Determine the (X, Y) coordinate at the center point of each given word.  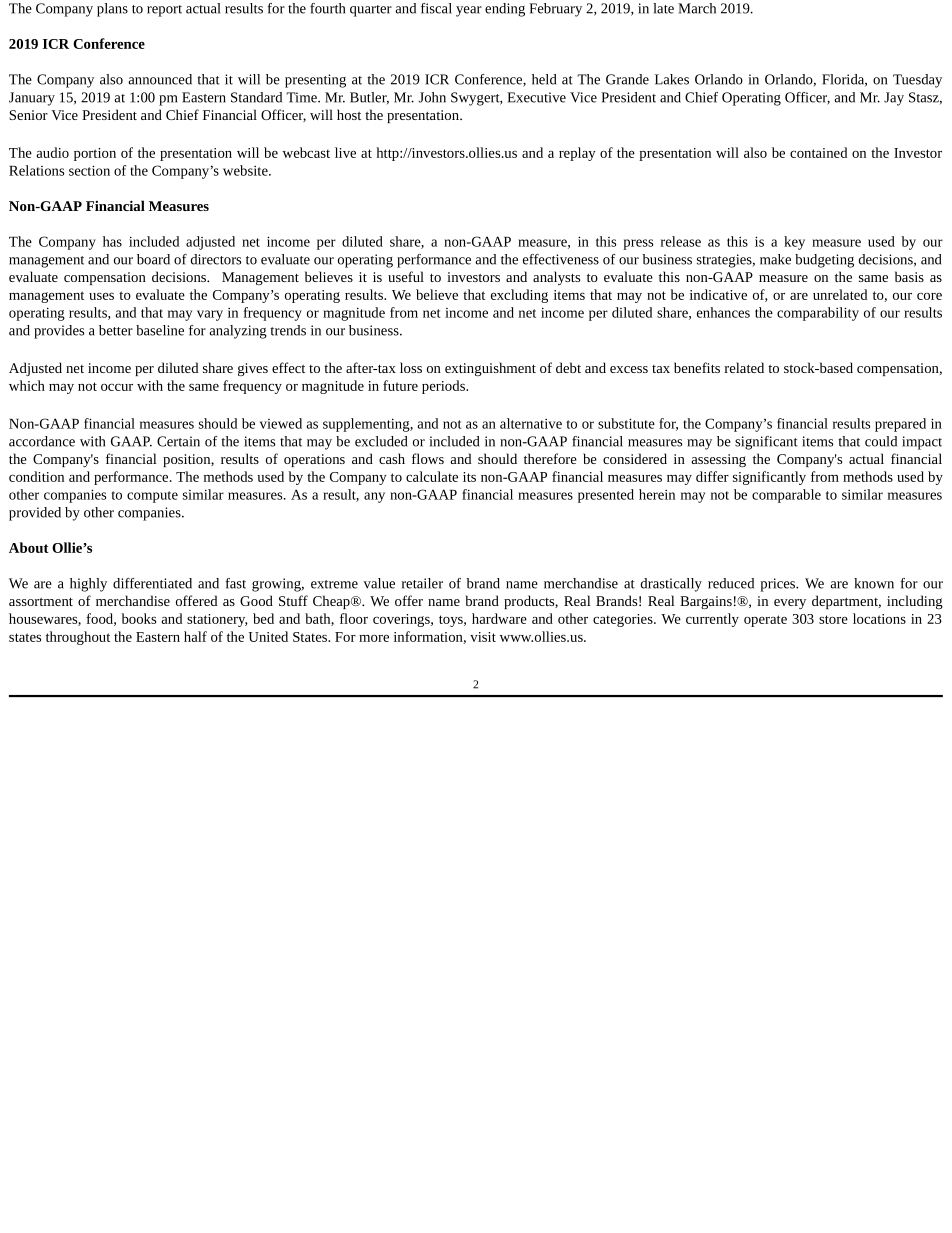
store (833, 619)
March (697, 8)
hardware (499, 618)
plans (112, 10)
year (469, 11)
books (139, 618)
